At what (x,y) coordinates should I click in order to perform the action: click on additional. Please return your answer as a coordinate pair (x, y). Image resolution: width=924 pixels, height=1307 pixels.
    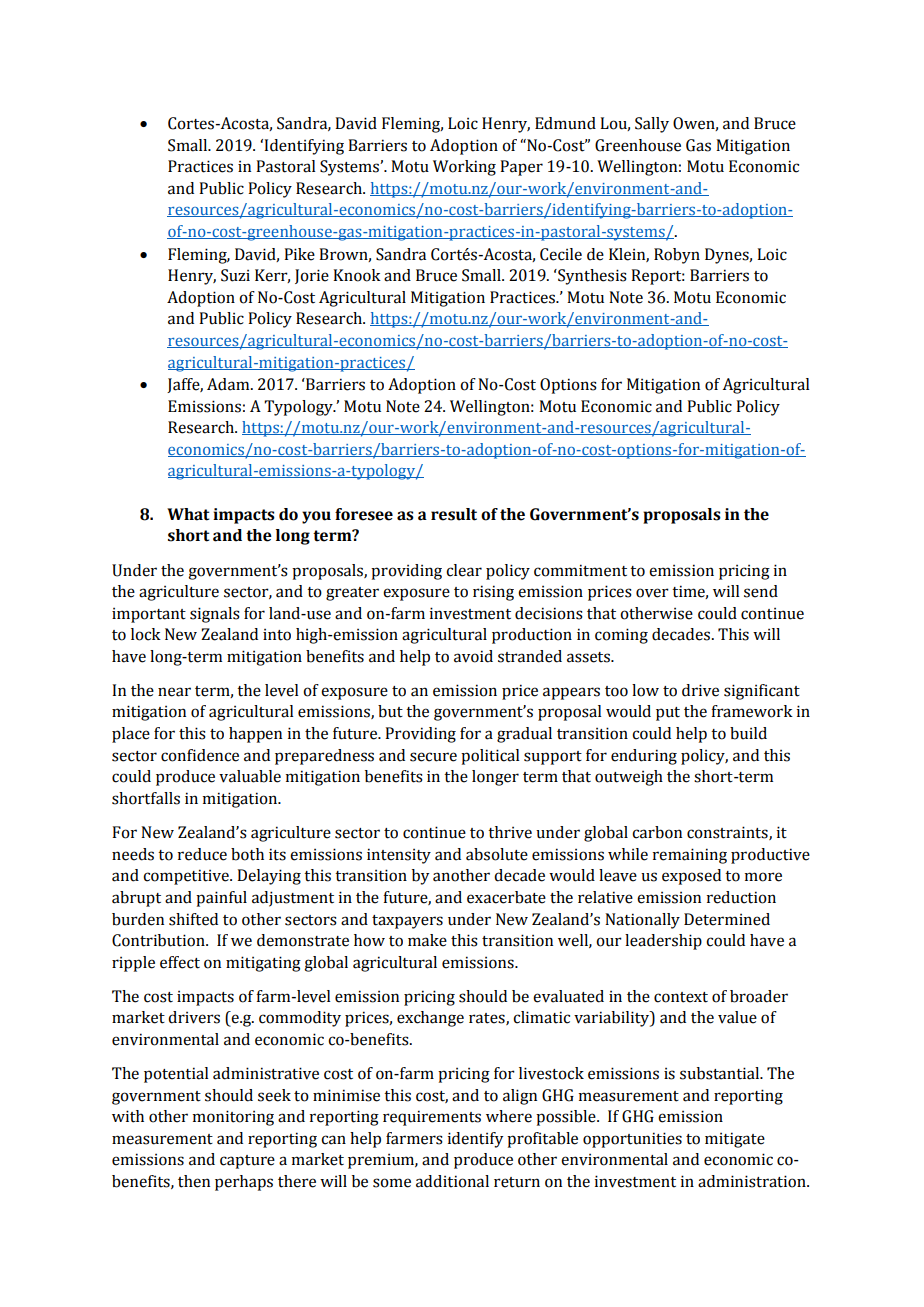
    Looking at the image, I should click on (452, 1181).
